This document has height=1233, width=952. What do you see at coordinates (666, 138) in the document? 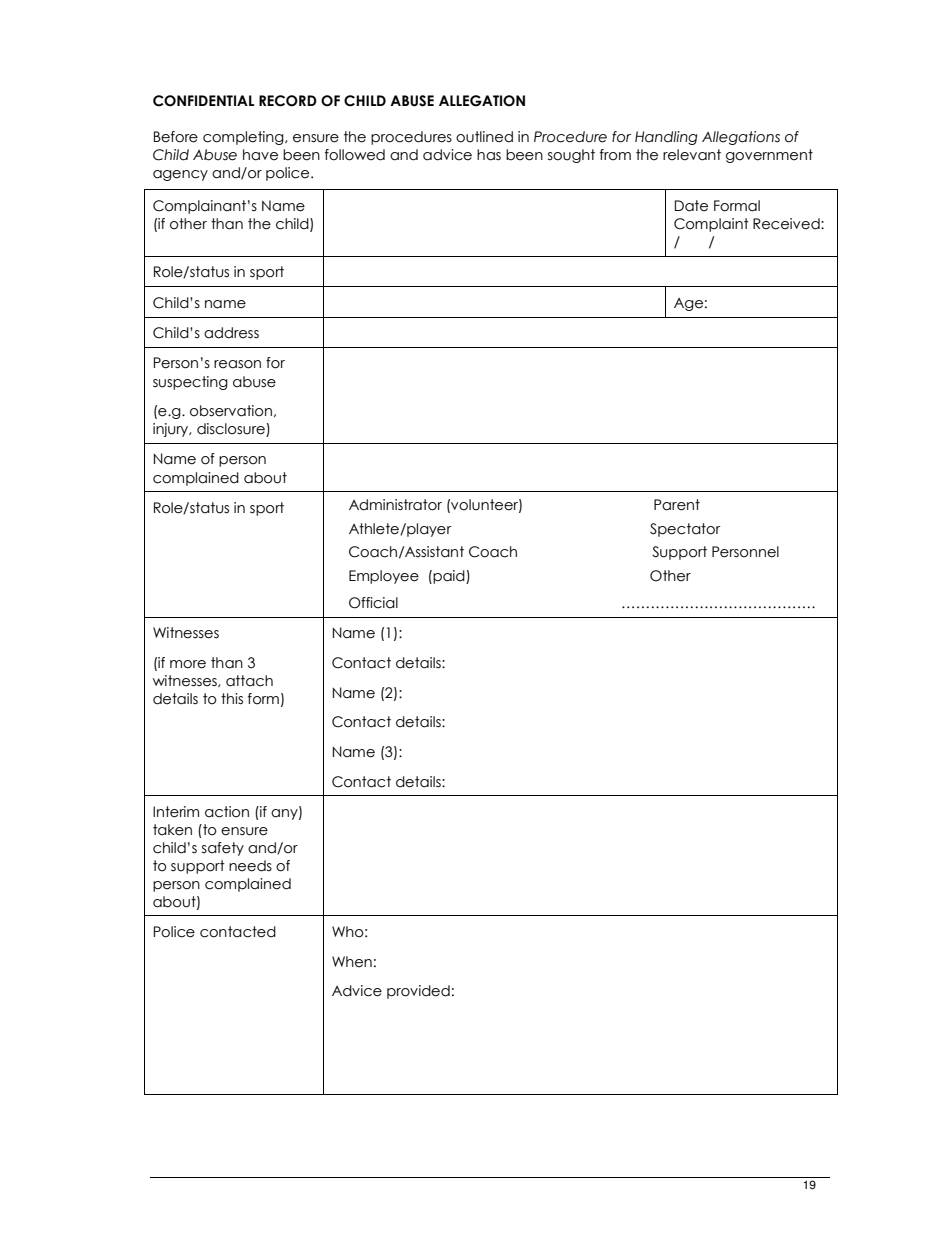
I see `Handling` at bounding box center [666, 138].
